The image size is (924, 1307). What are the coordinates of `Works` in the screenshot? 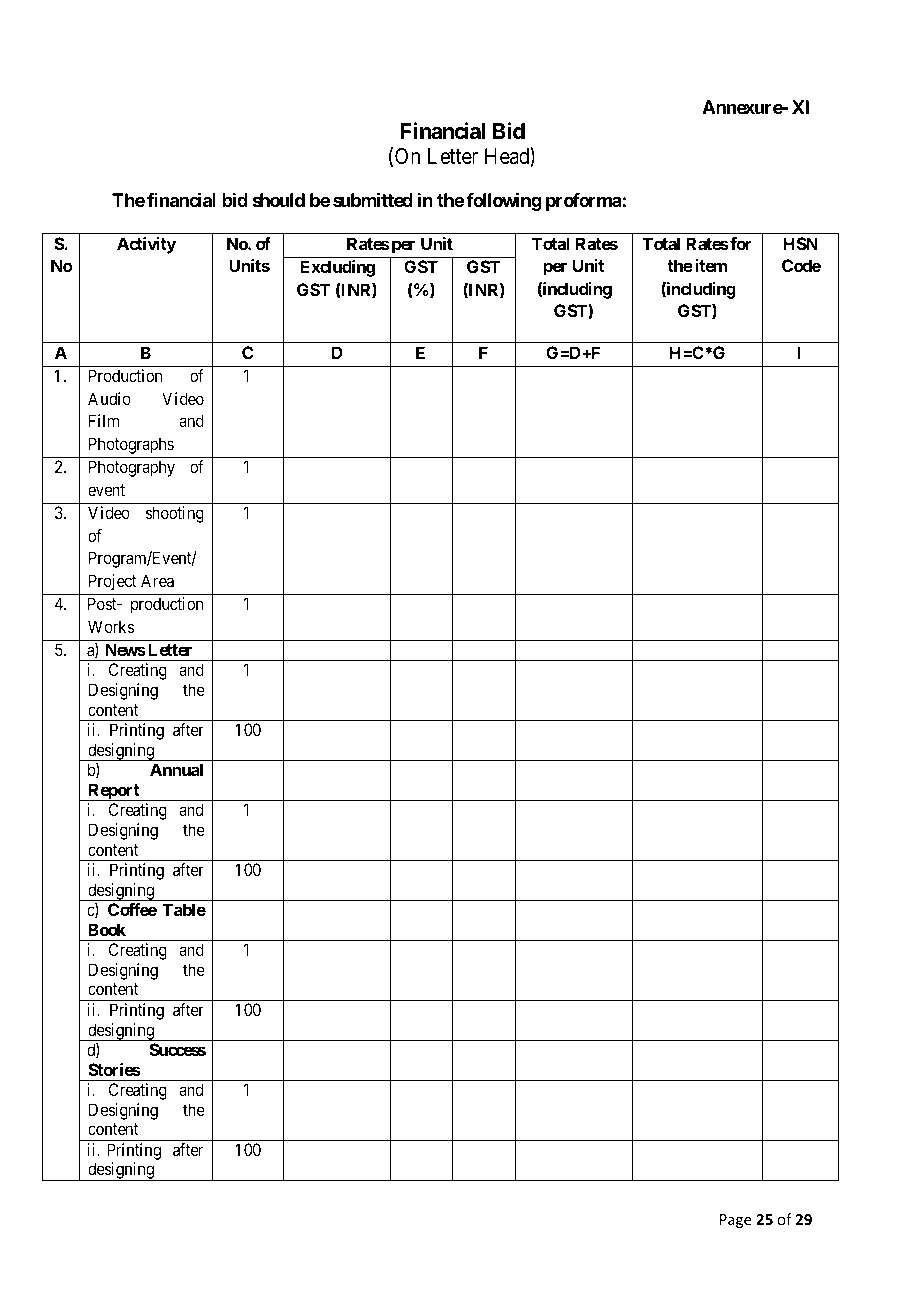 It's located at (111, 626).
